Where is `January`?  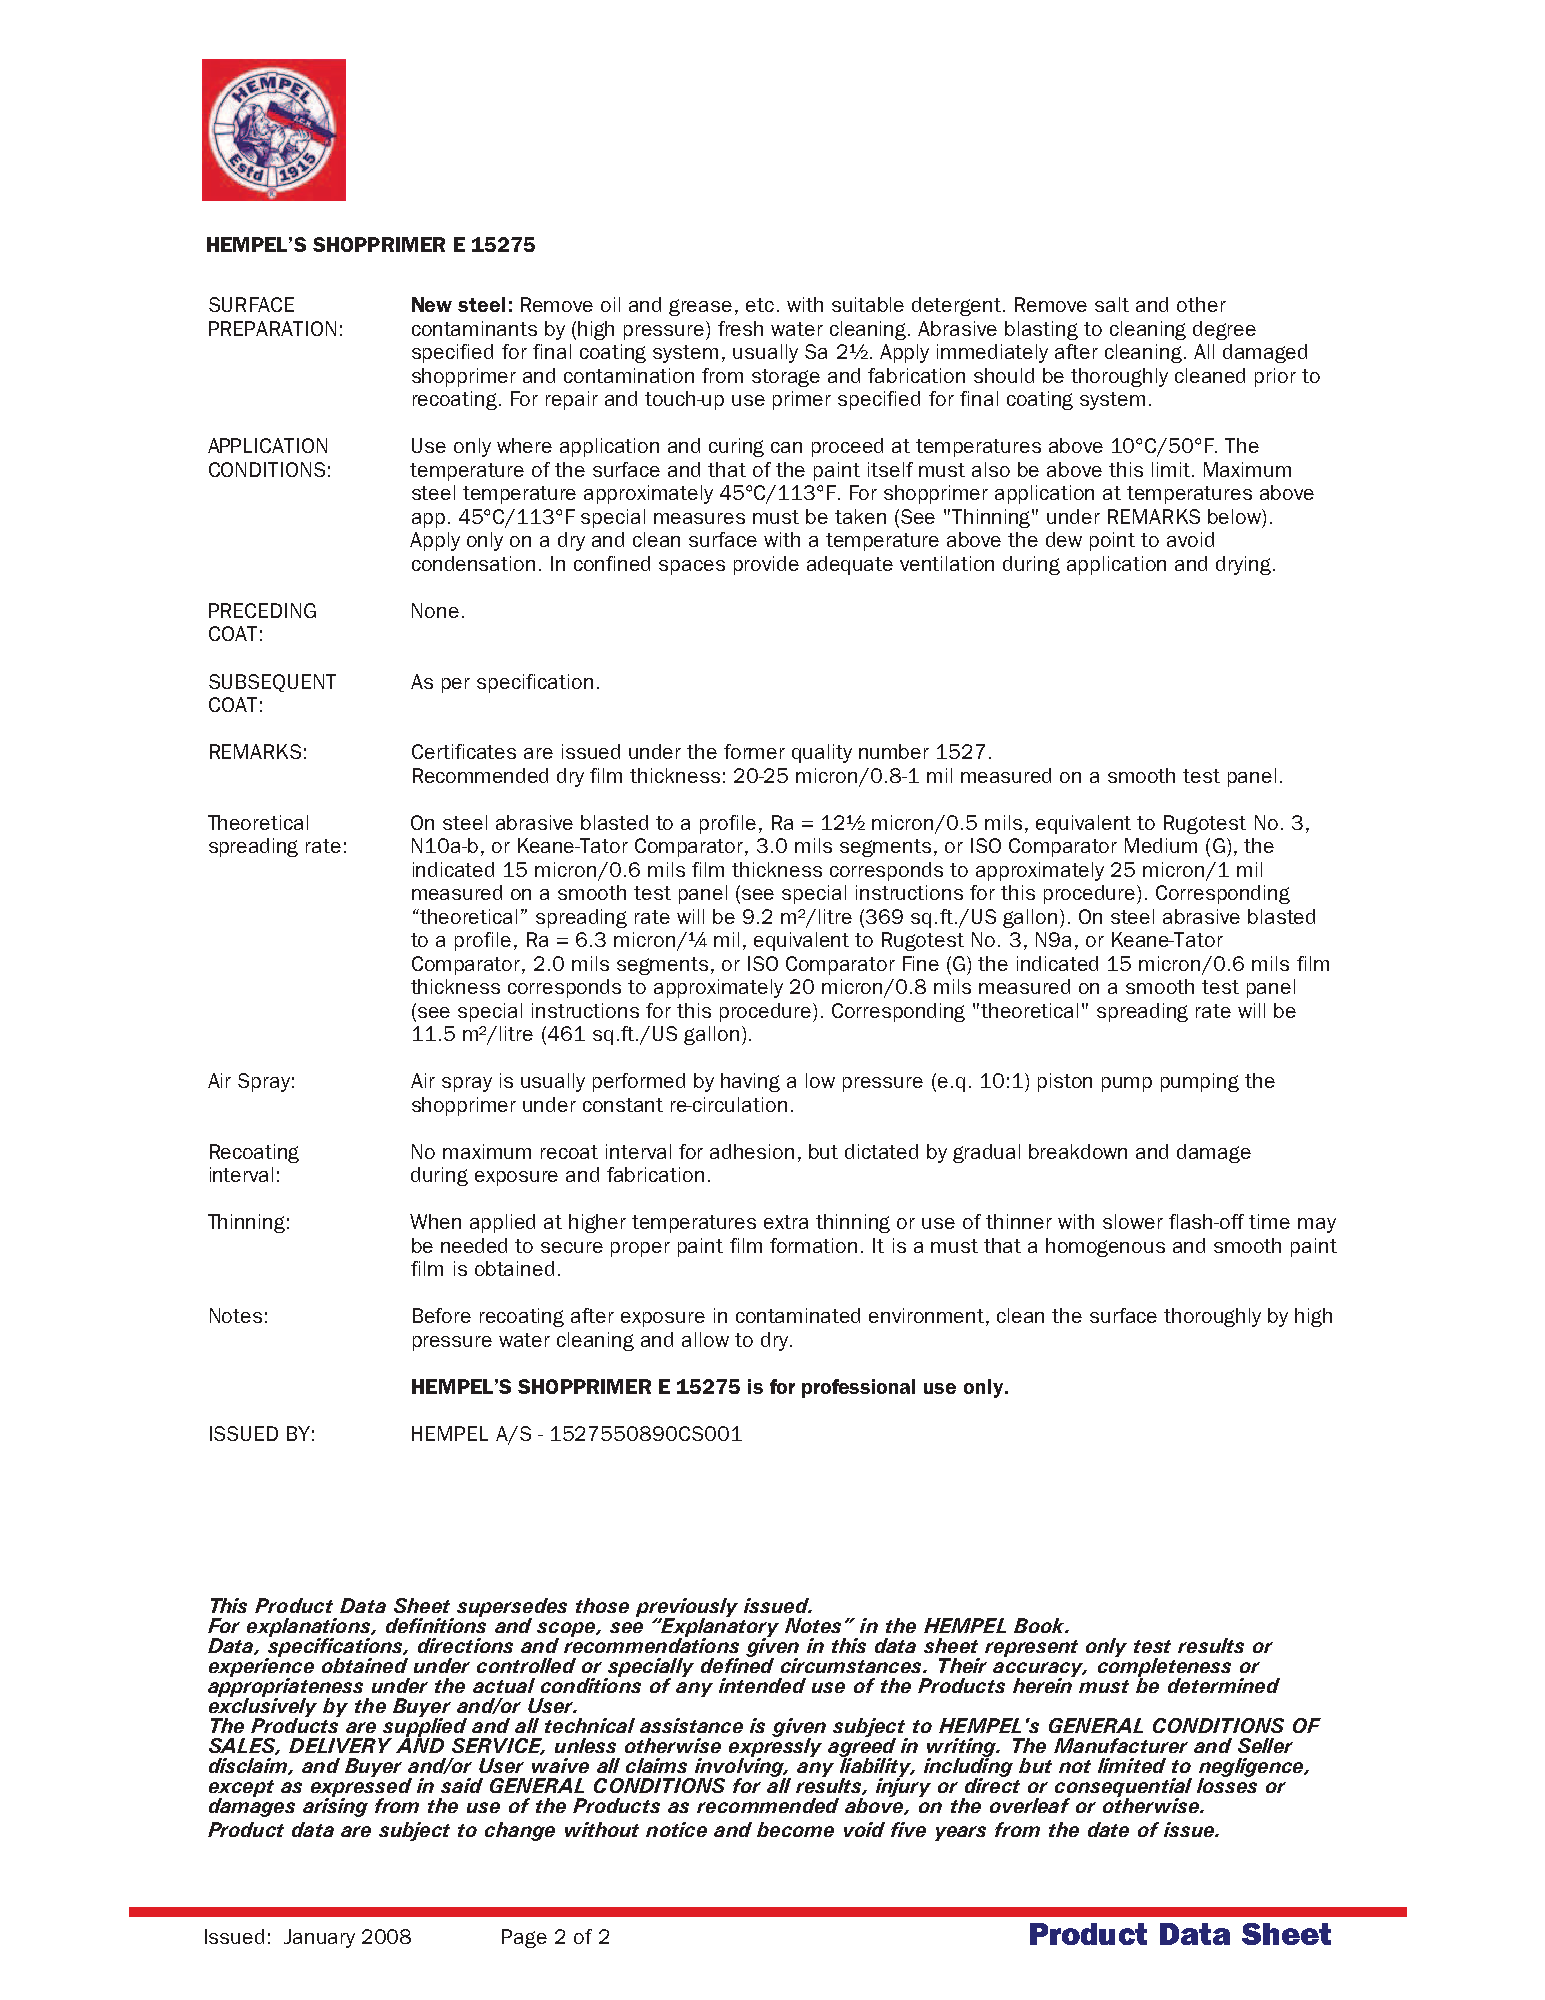
January is located at coordinates (319, 1938).
